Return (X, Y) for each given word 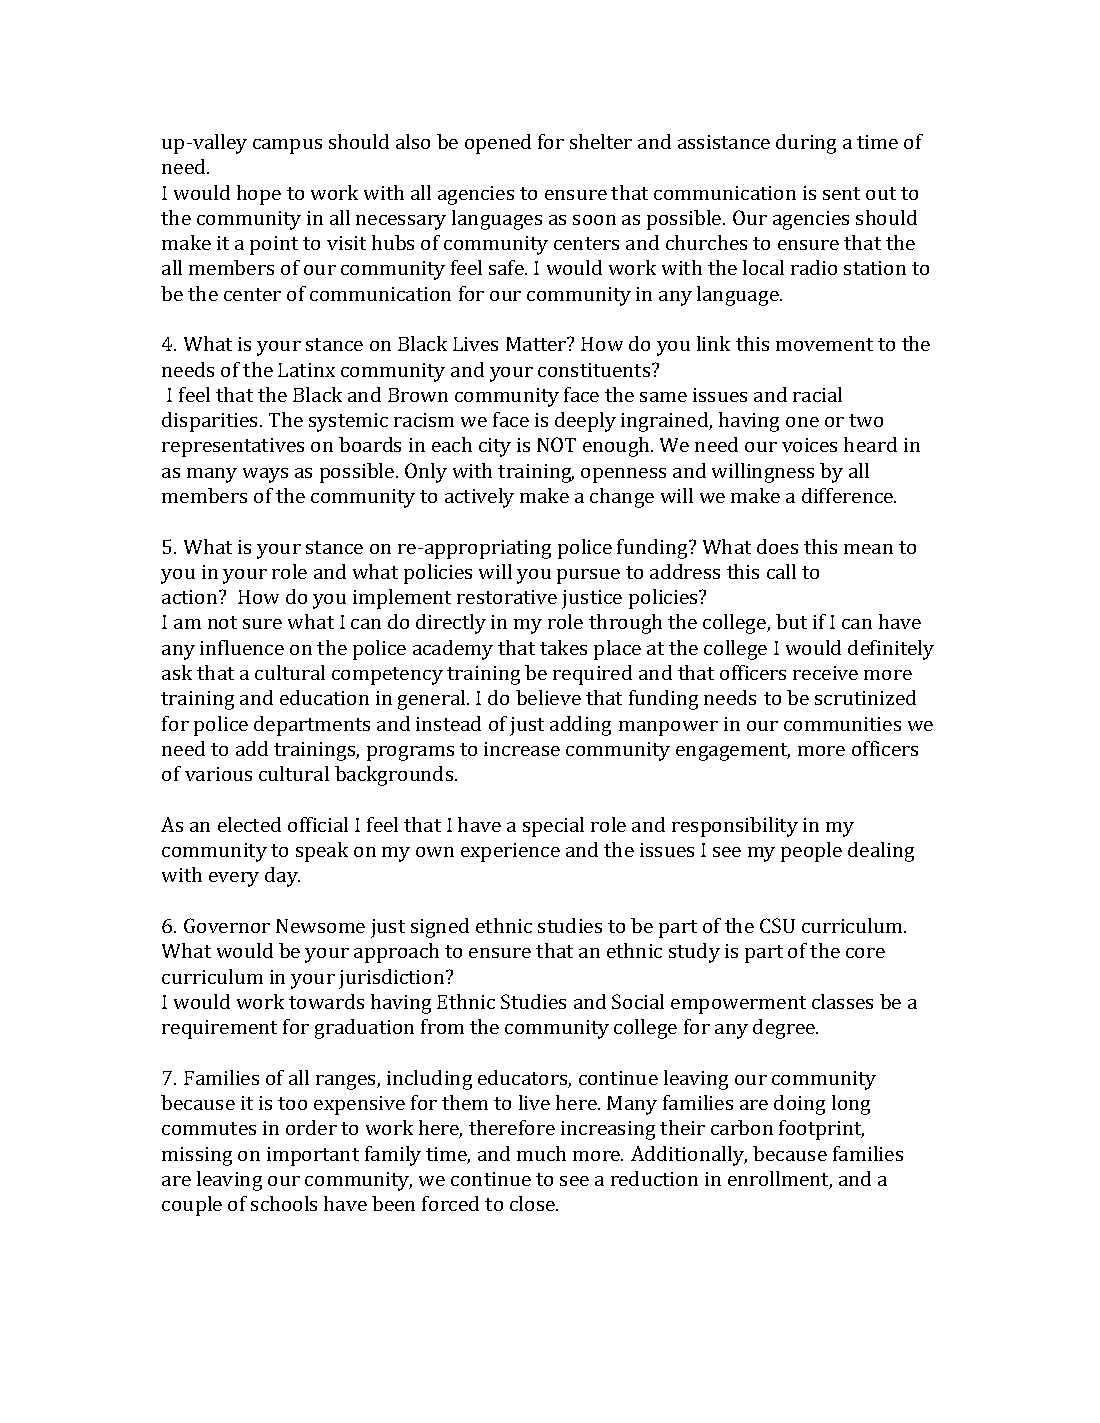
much (541, 1153)
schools (284, 1203)
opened (498, 144)
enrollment (780, 1180)
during (806, 144)
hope (259, 195)
